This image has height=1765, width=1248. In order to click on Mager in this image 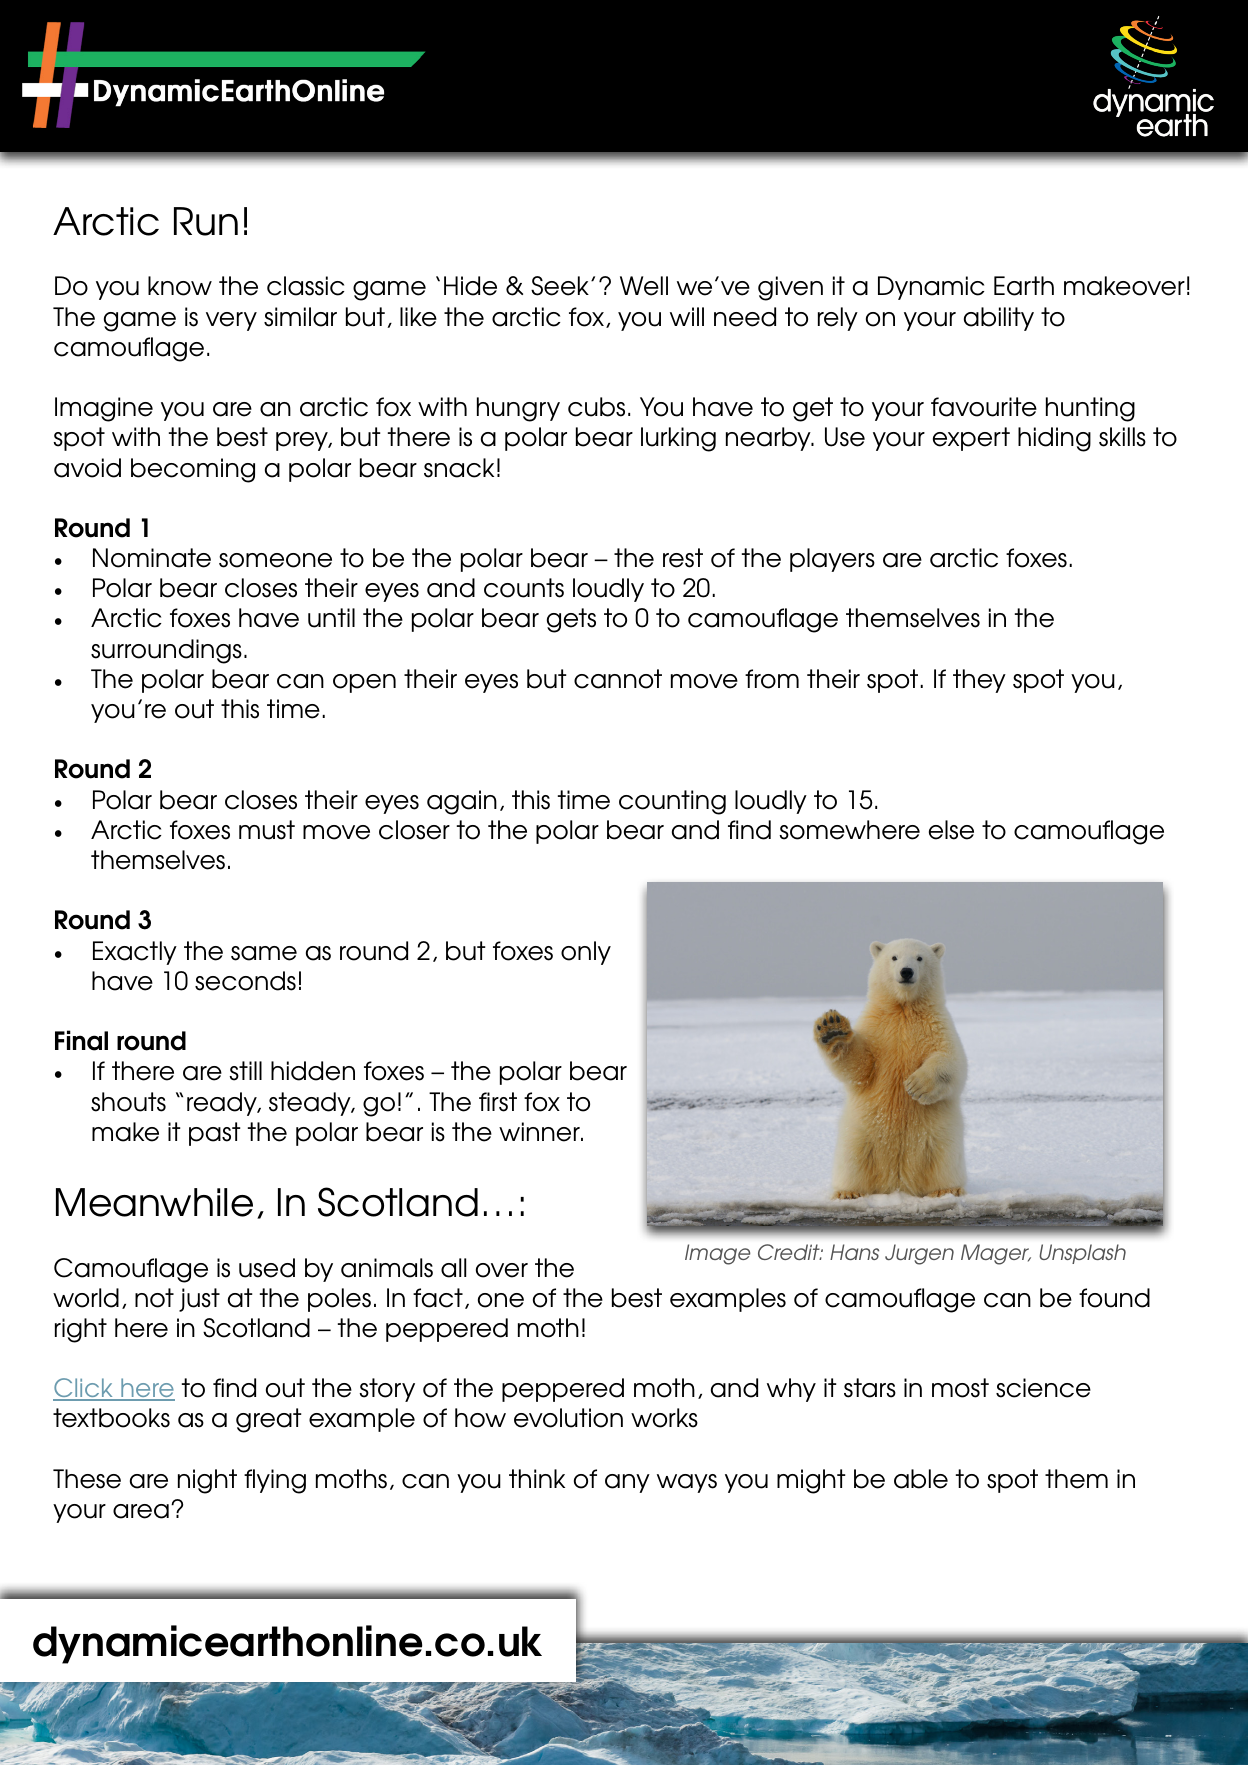, I will do `click(996, 1254)`.
